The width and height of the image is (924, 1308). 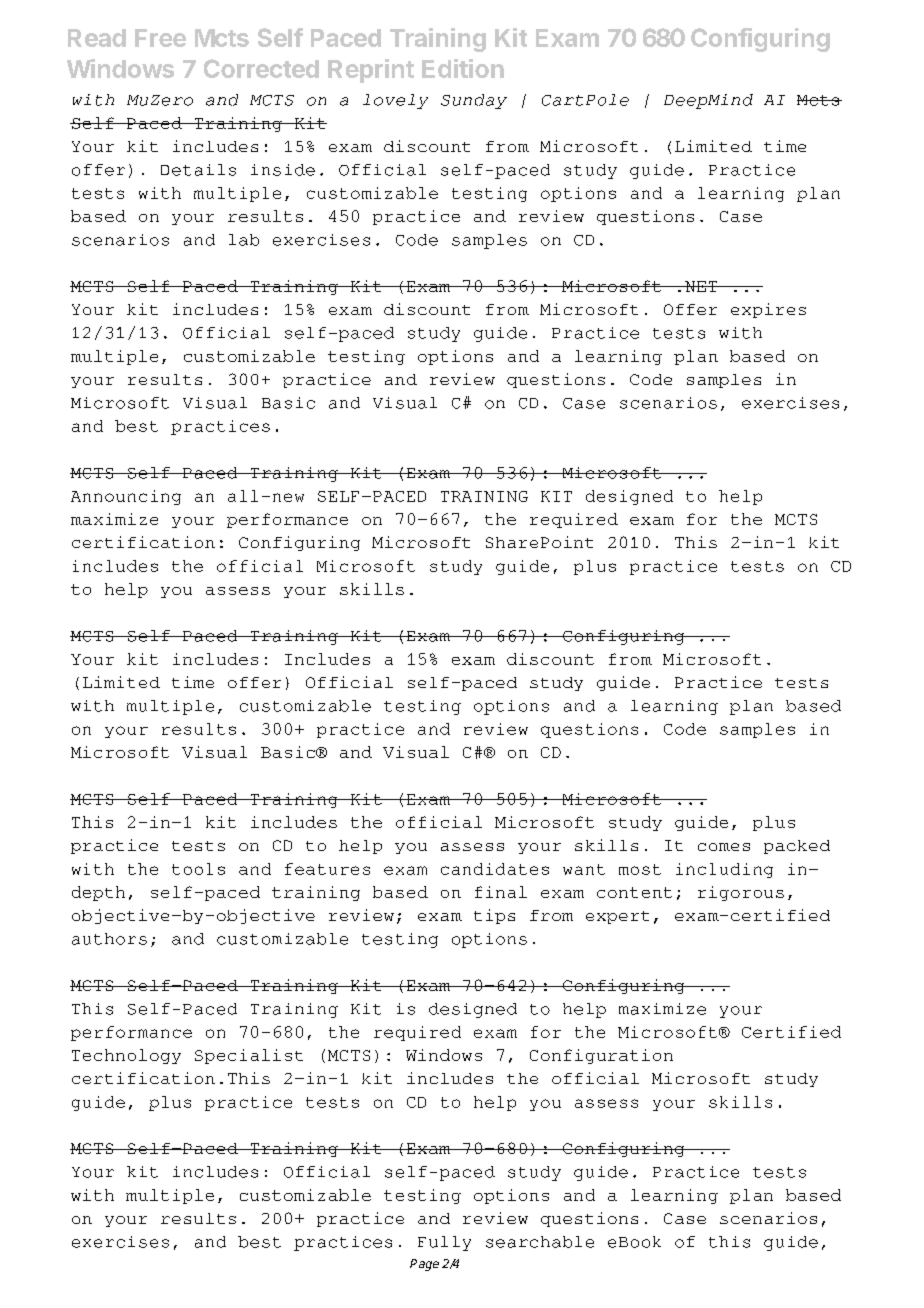 I want to click on Edition, so click(x=463, y=68).
